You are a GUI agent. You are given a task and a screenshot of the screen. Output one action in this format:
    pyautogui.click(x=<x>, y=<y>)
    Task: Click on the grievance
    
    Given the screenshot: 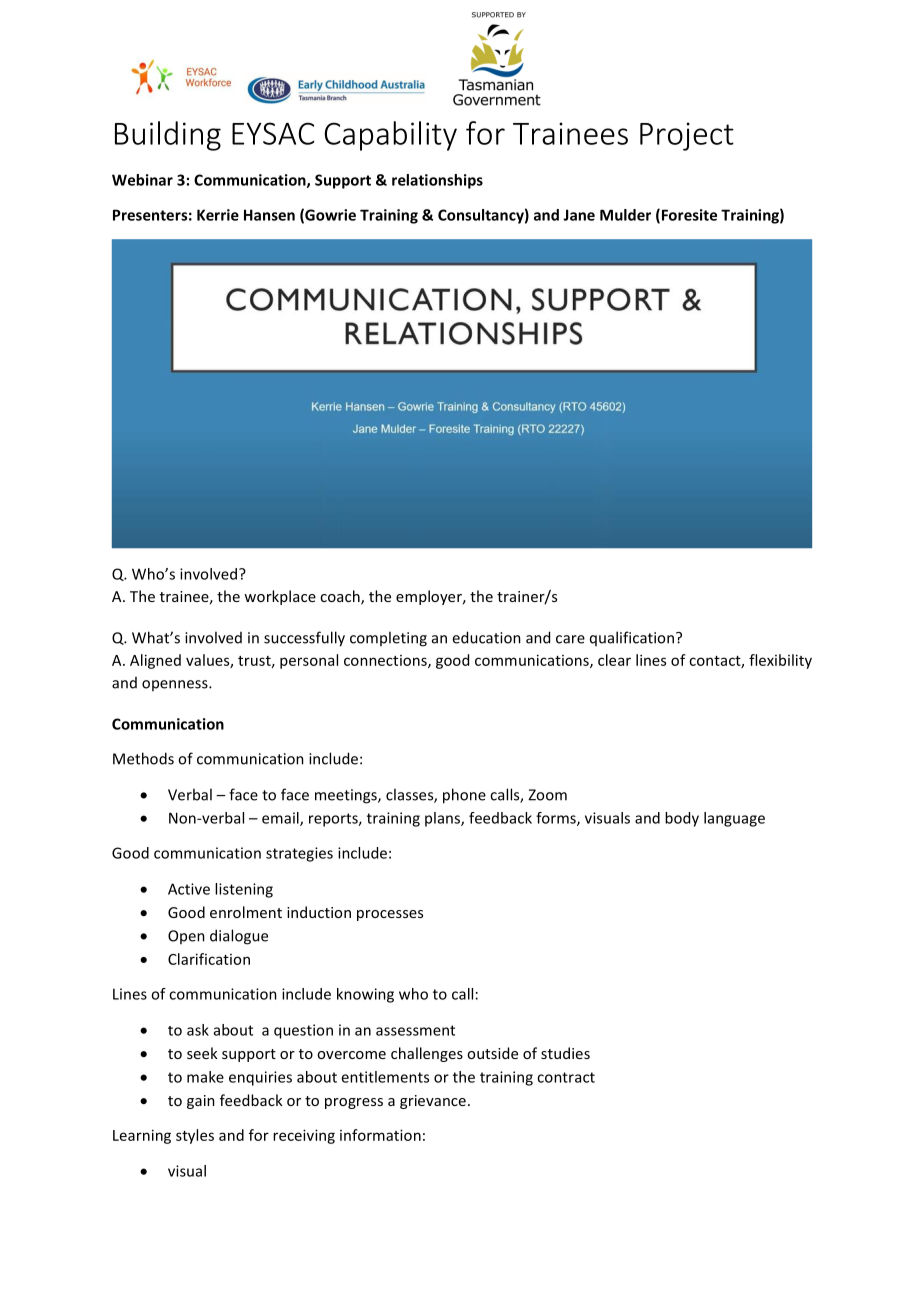 What is the action you would take?
    pyautogui.click(x=433, y=1102)
